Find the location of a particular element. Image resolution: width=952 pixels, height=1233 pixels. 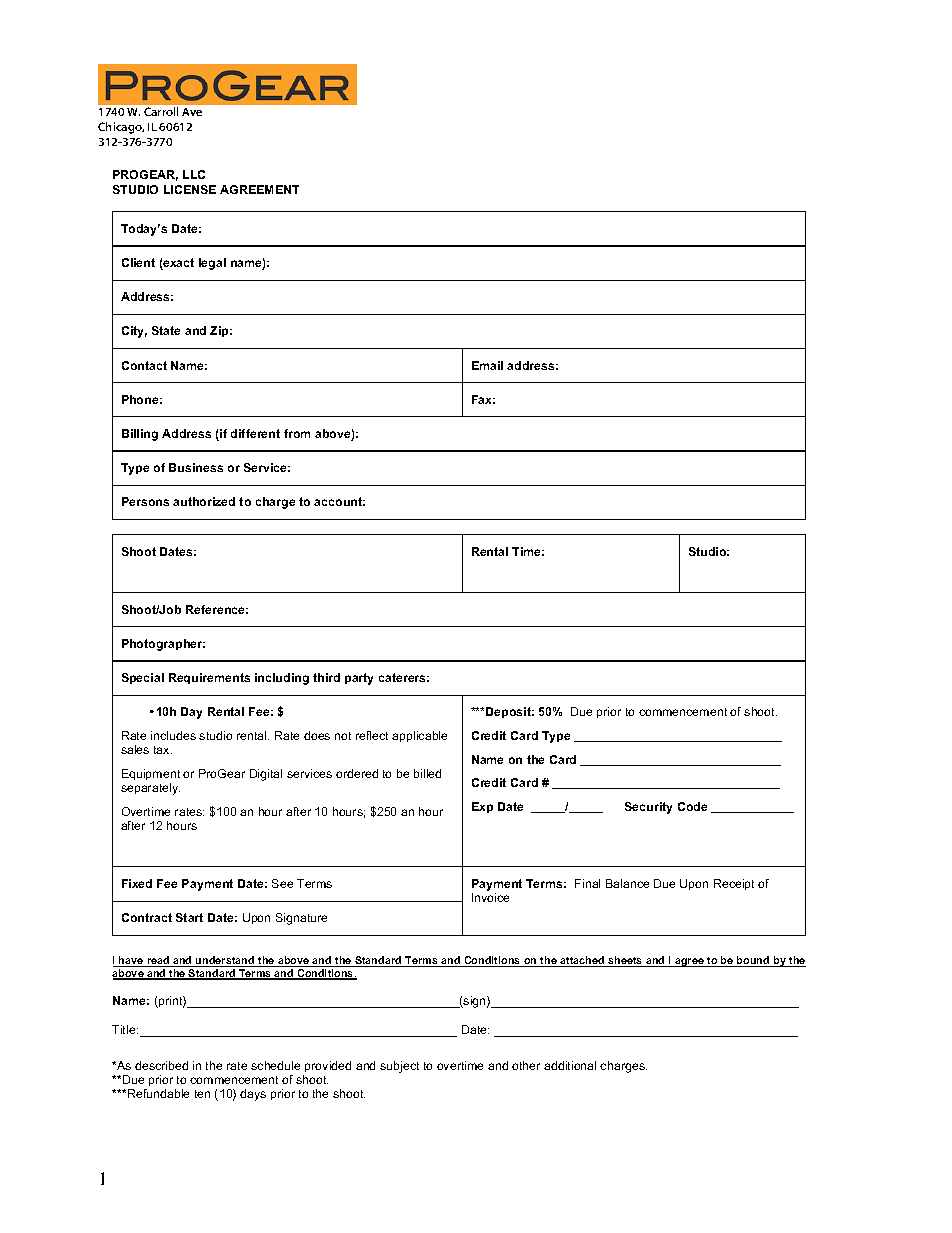

ten is located at coordinates (202, 1094).
